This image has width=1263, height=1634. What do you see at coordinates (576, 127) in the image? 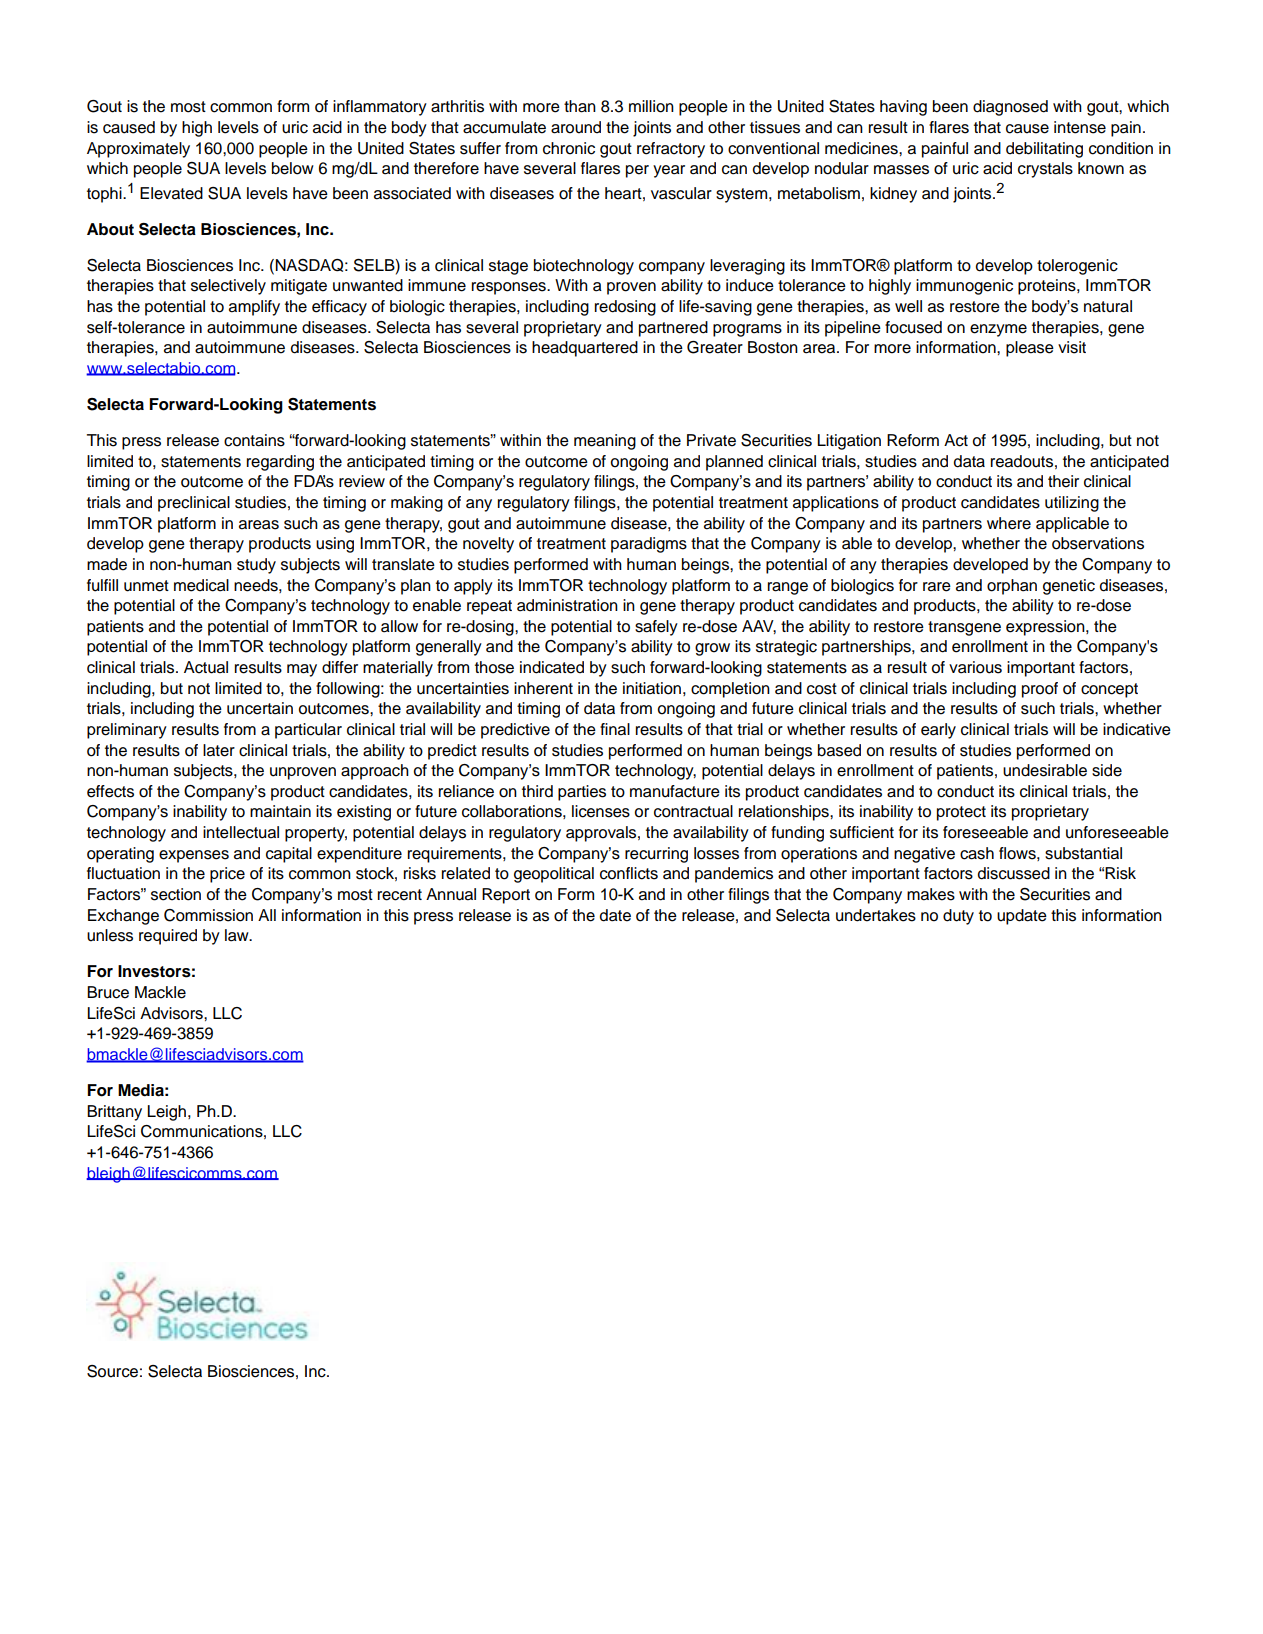
I see `around` at bounding box center [576, 127].
